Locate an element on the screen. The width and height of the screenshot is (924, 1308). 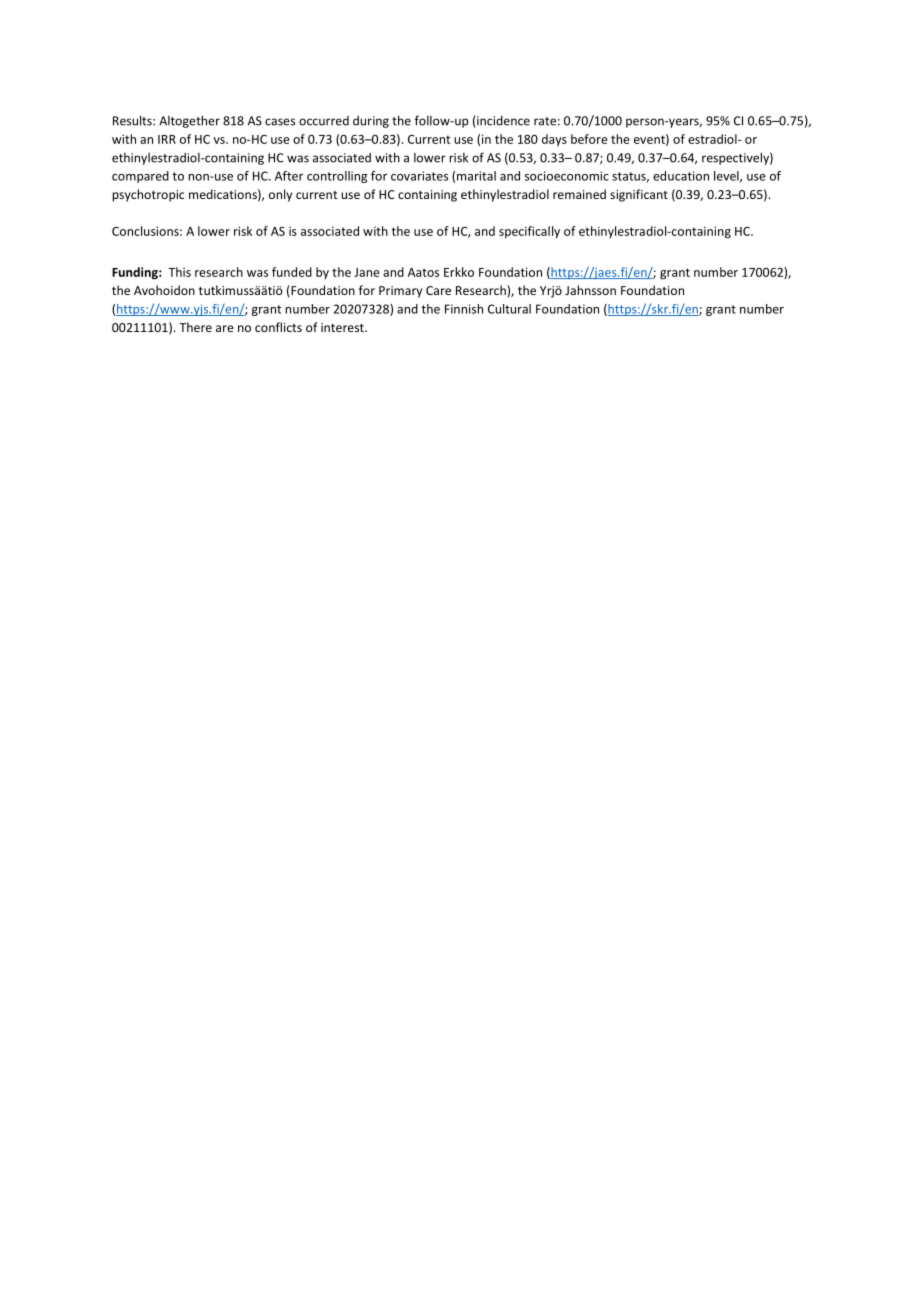
psychotropic is located at coordinates (148, 195).
